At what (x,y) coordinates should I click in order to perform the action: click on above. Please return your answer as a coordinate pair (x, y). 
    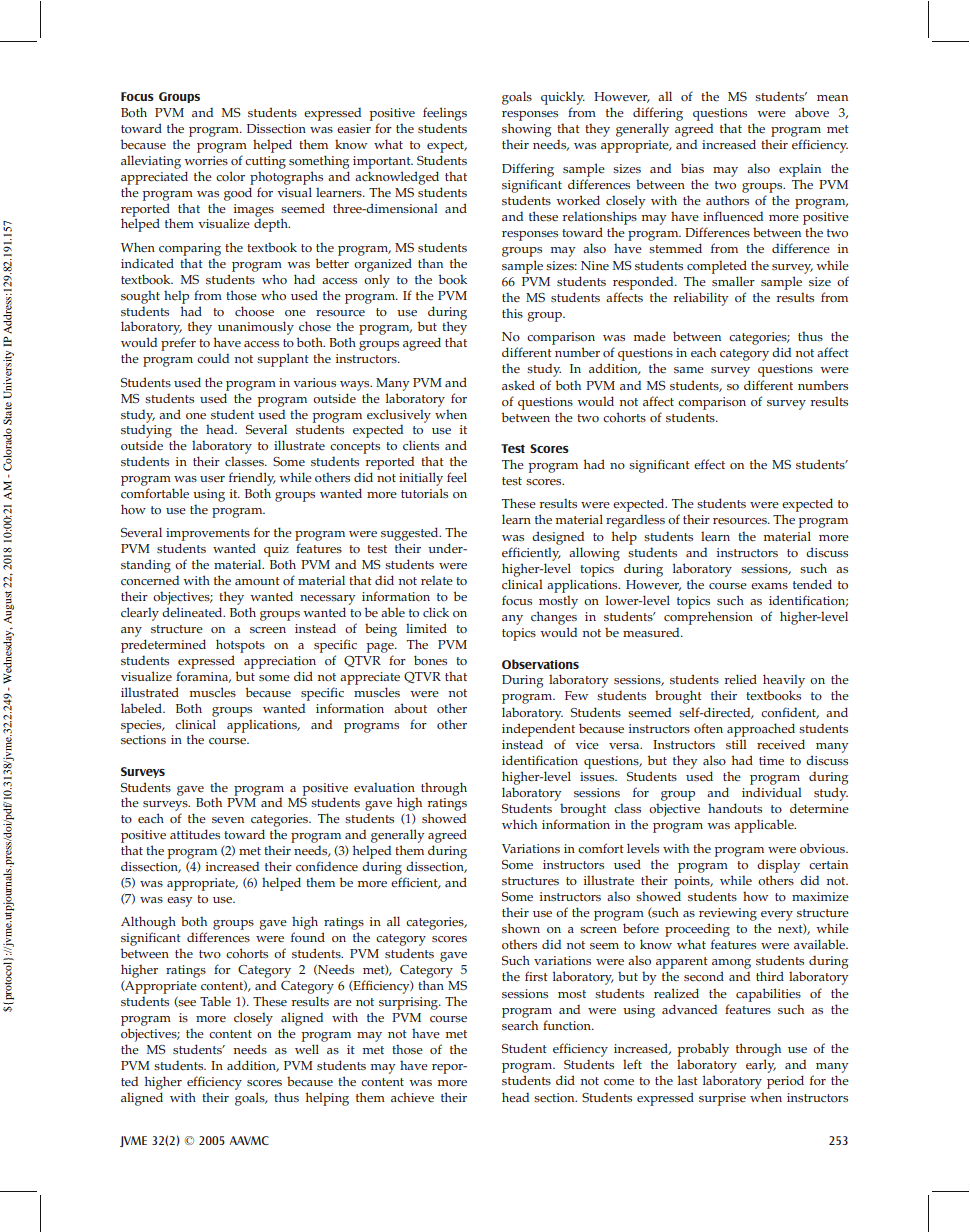
    Looking at the image, I should click on (812, 112).
